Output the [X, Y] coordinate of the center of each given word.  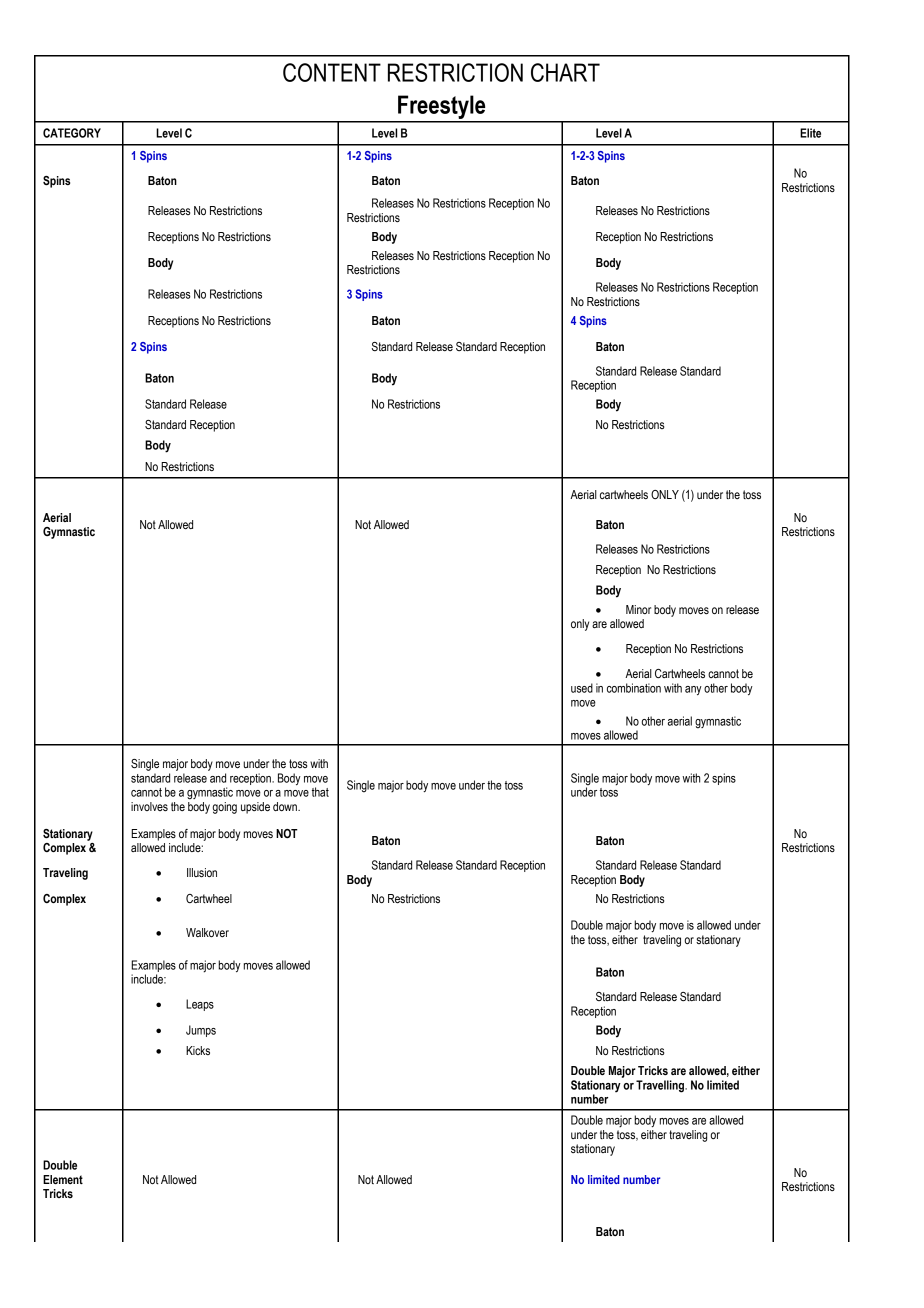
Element [63, 1179]
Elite [810, 133]
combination [634, 688]
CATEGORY [72, 133]
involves [149, 806]
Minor [638, 609]
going [224, 808]
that [320, 792]
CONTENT [332, 72]
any [693, 690]
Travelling [661, 1086]
